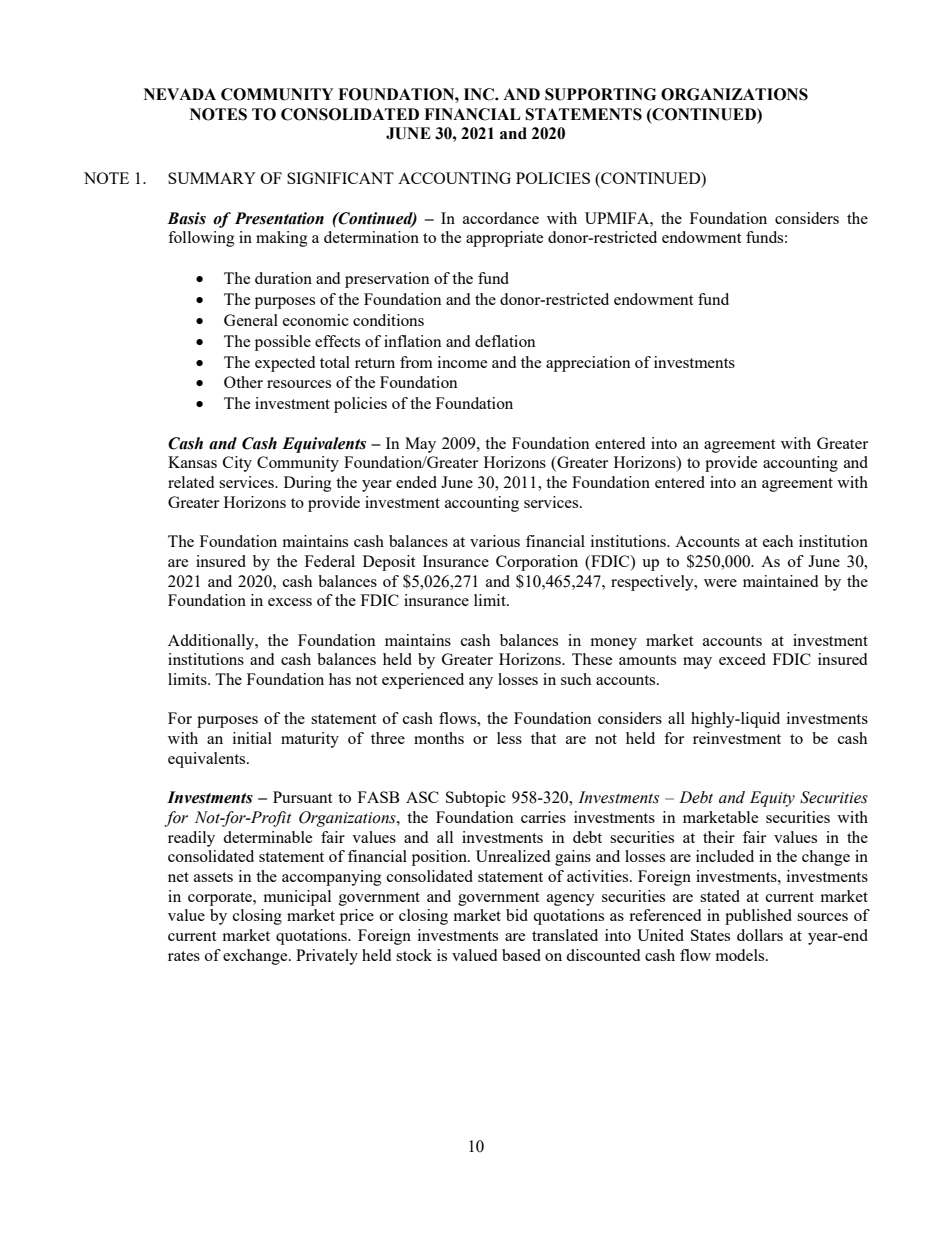 The image size is (952, 1233). Describe the element at coordinates (588, 364) in the page. I see `appreciation` at that location.
